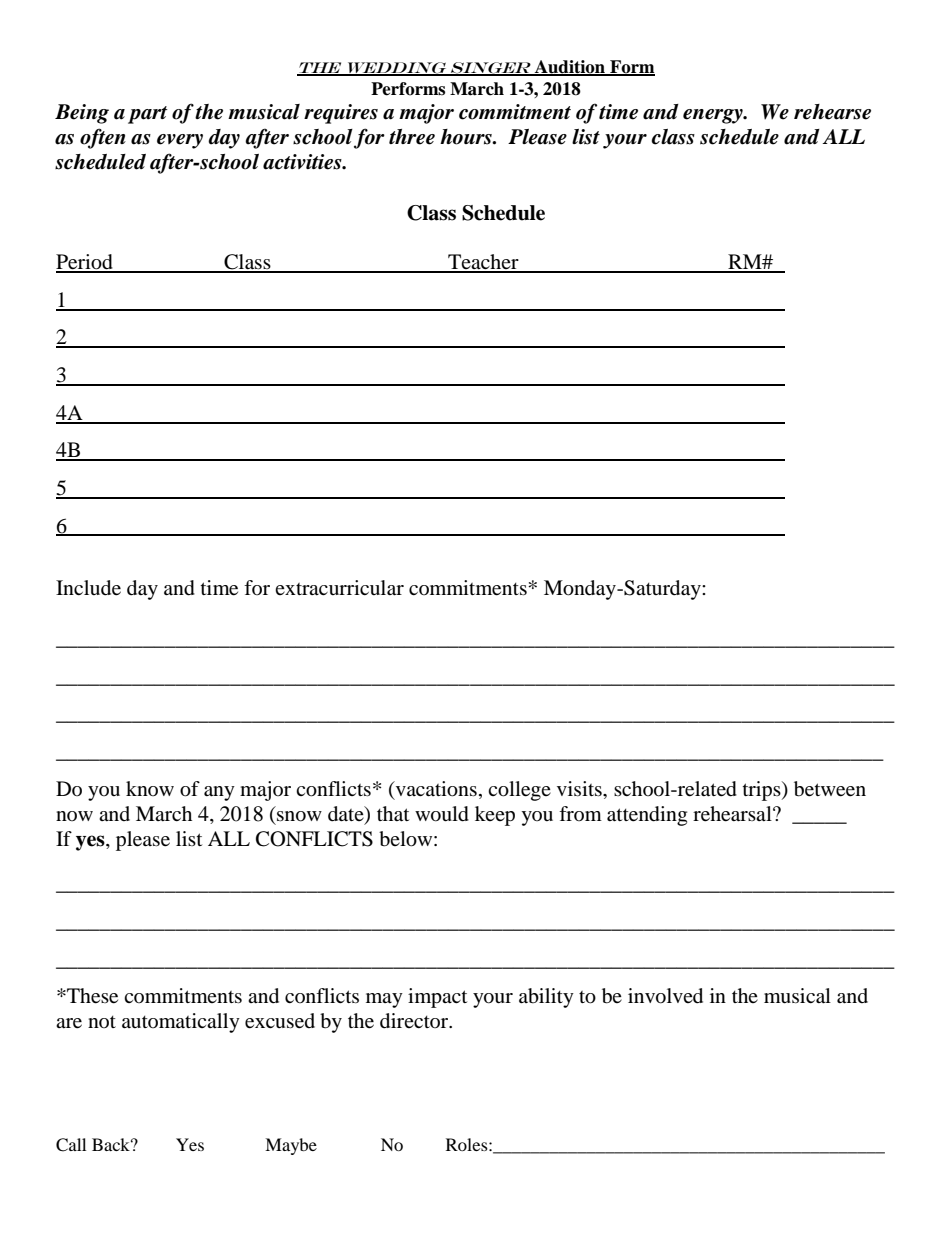 The height and width of the screenshot is (1233, 952). I want to click on Audition, so click(570, 68).
